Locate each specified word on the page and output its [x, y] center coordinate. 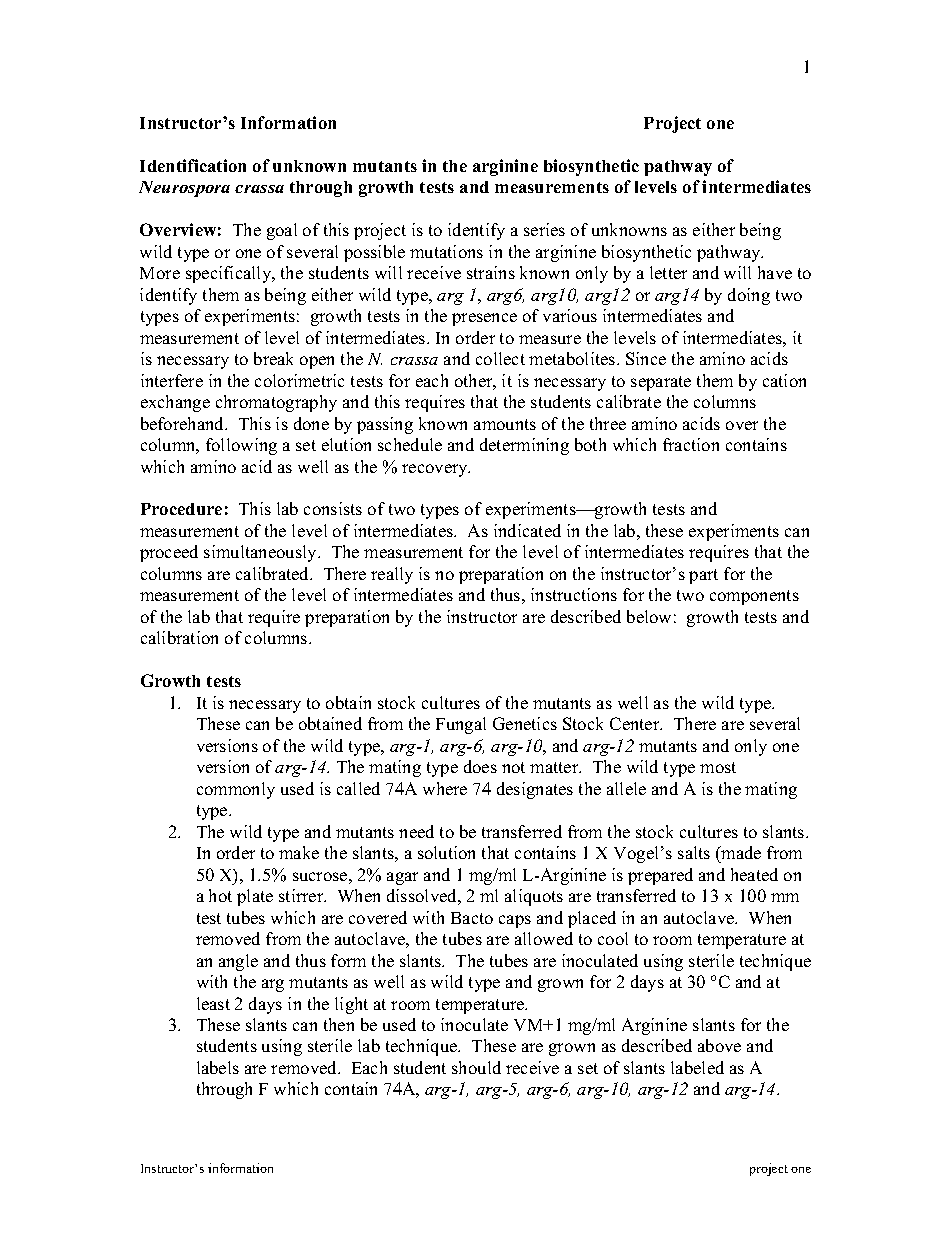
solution [446, 852]
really [392, 575]
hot [220, 895]
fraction [691, 444]
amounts [505, 424]
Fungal [461, 725]
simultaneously [261, 553]
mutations [446, 251]
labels [218, 1067]
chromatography [276, 403]
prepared [660, 876]
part [703, 576]
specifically [230, 274]
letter [668, 272]
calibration [179, 637]
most [718, 767]
